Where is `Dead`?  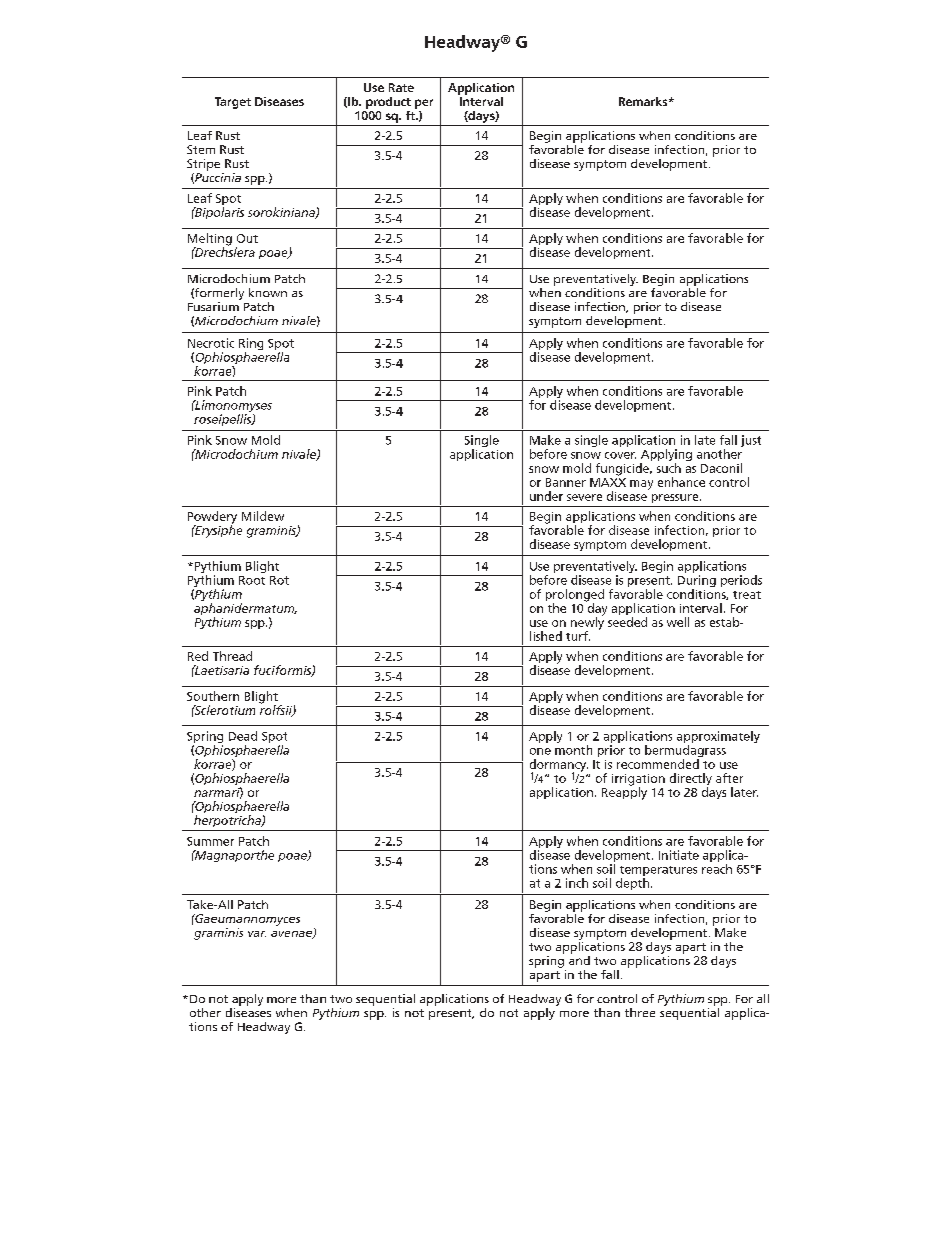 Dead is located at coordinates (243, 736).
